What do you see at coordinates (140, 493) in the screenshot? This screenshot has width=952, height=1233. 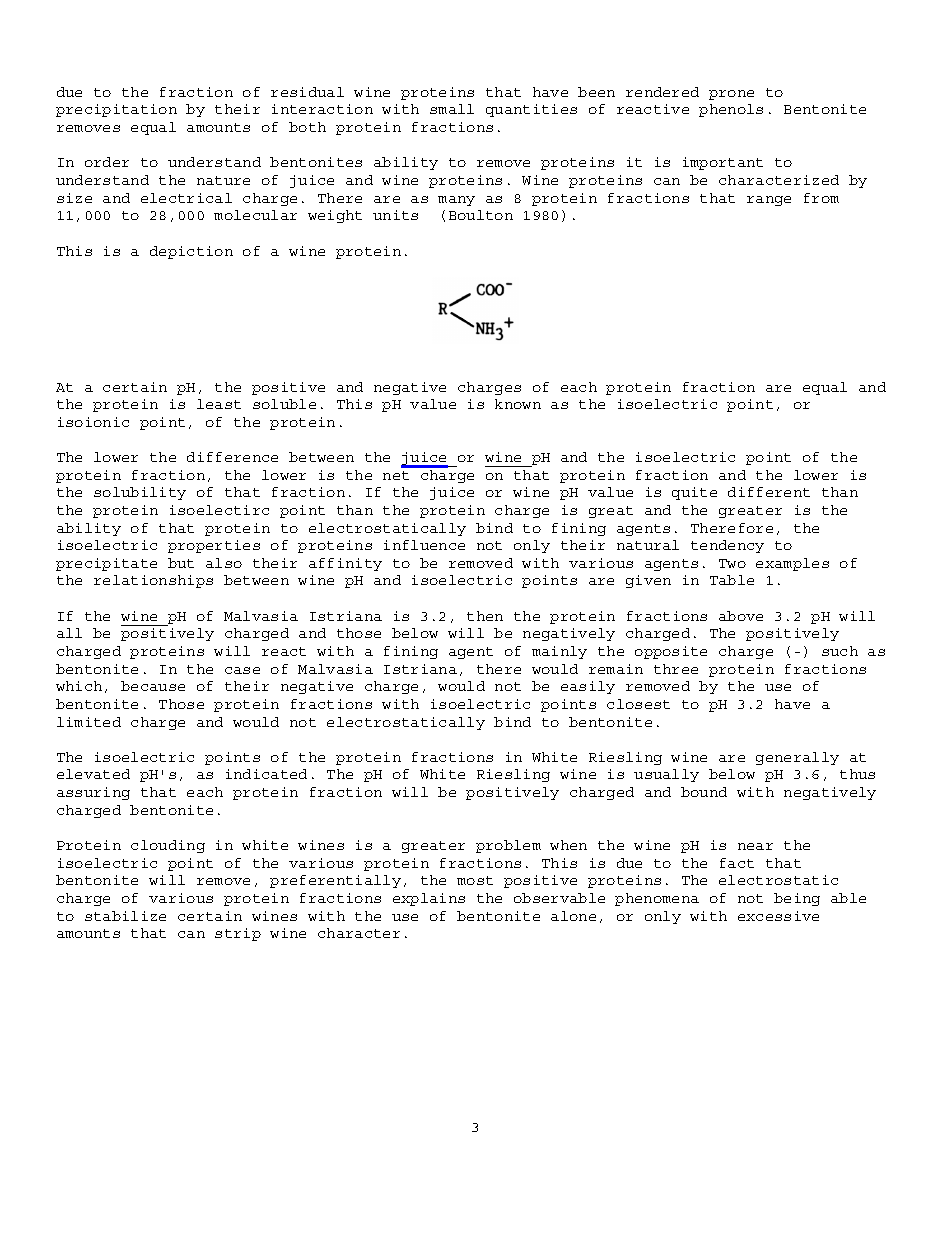 I see `solubility` at bounding box center [140, 493].
